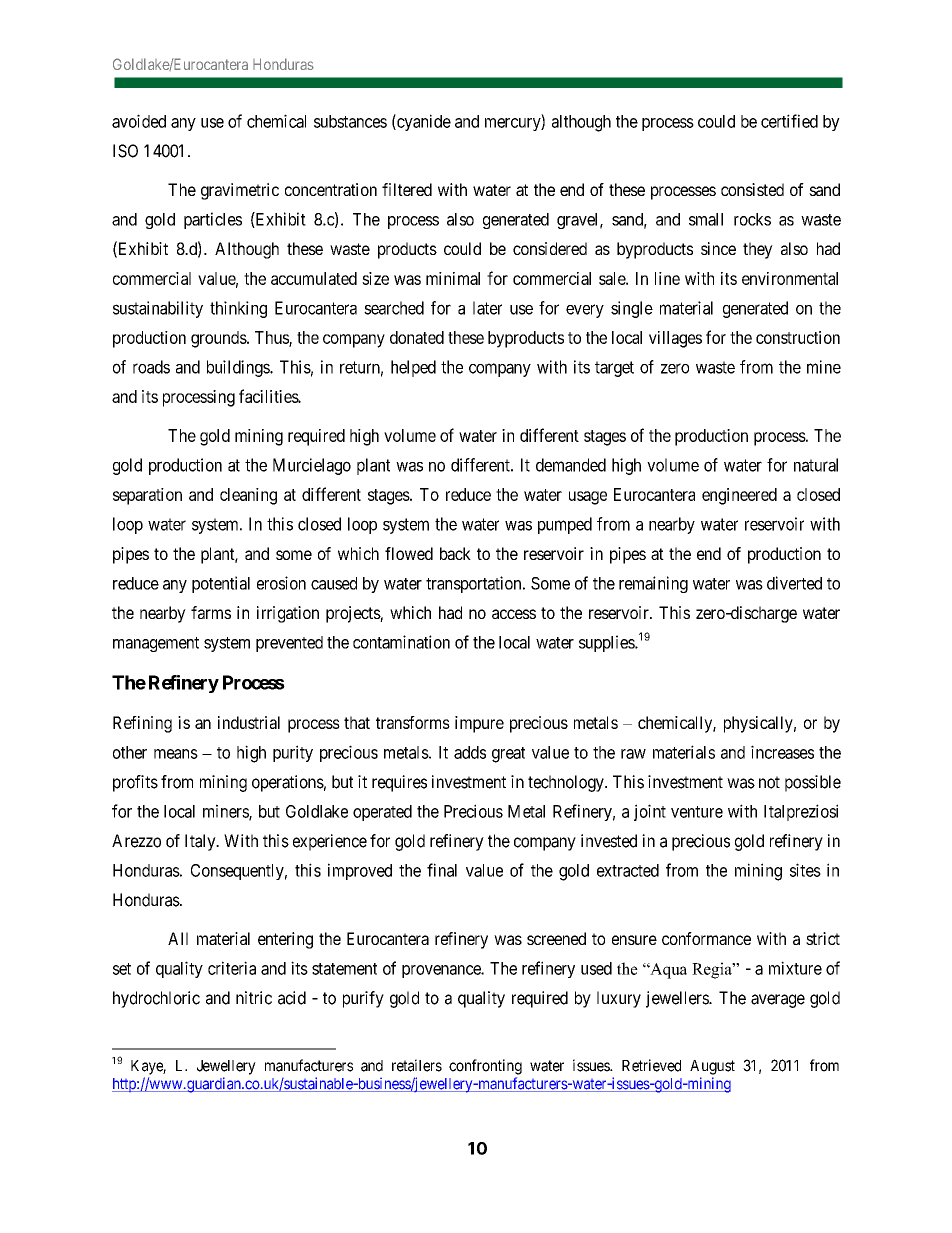 This screenshot has height=1233, width=952. Describe the element at coordinates (752, 189) in the screenshot. I see `consisted` at that location.
